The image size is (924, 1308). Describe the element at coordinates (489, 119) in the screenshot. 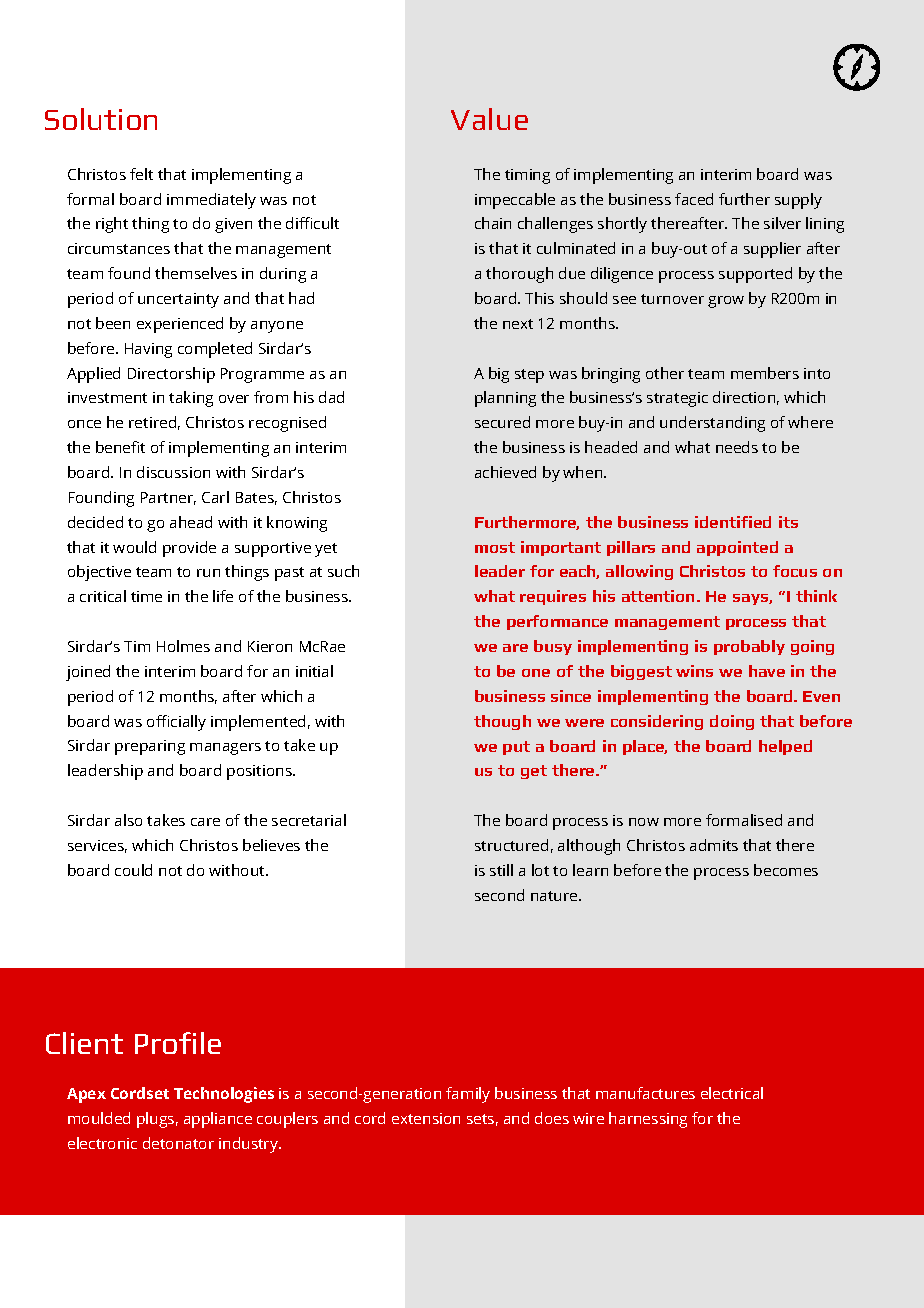

I see `Value` at that location.
